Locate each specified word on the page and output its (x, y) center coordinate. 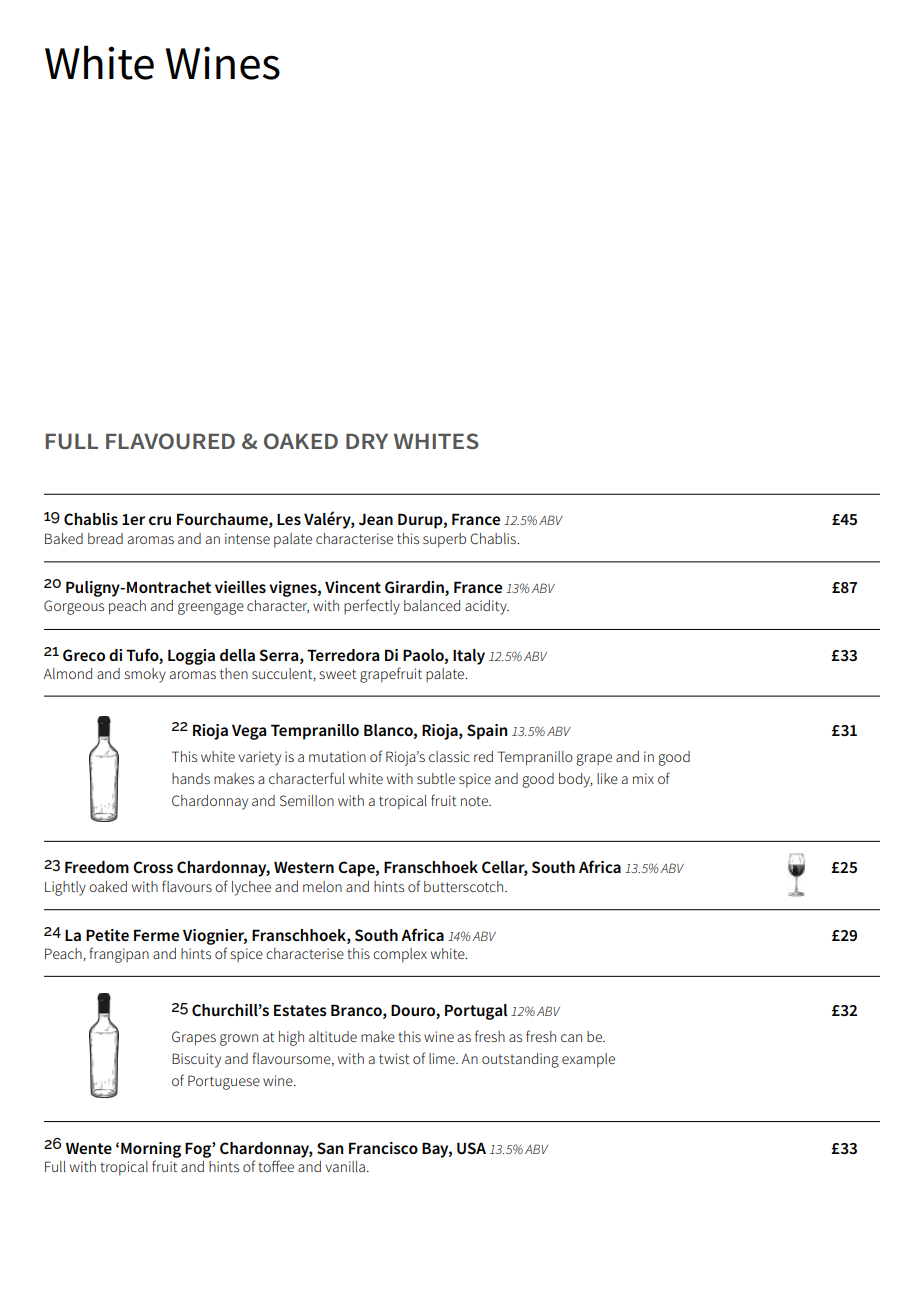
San (330, 1148)
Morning (151, 1150)
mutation (337, 756)
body (576, 780)
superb (444, 540)
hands (191, 778)
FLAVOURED (170, 441)
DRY (367, 441)
